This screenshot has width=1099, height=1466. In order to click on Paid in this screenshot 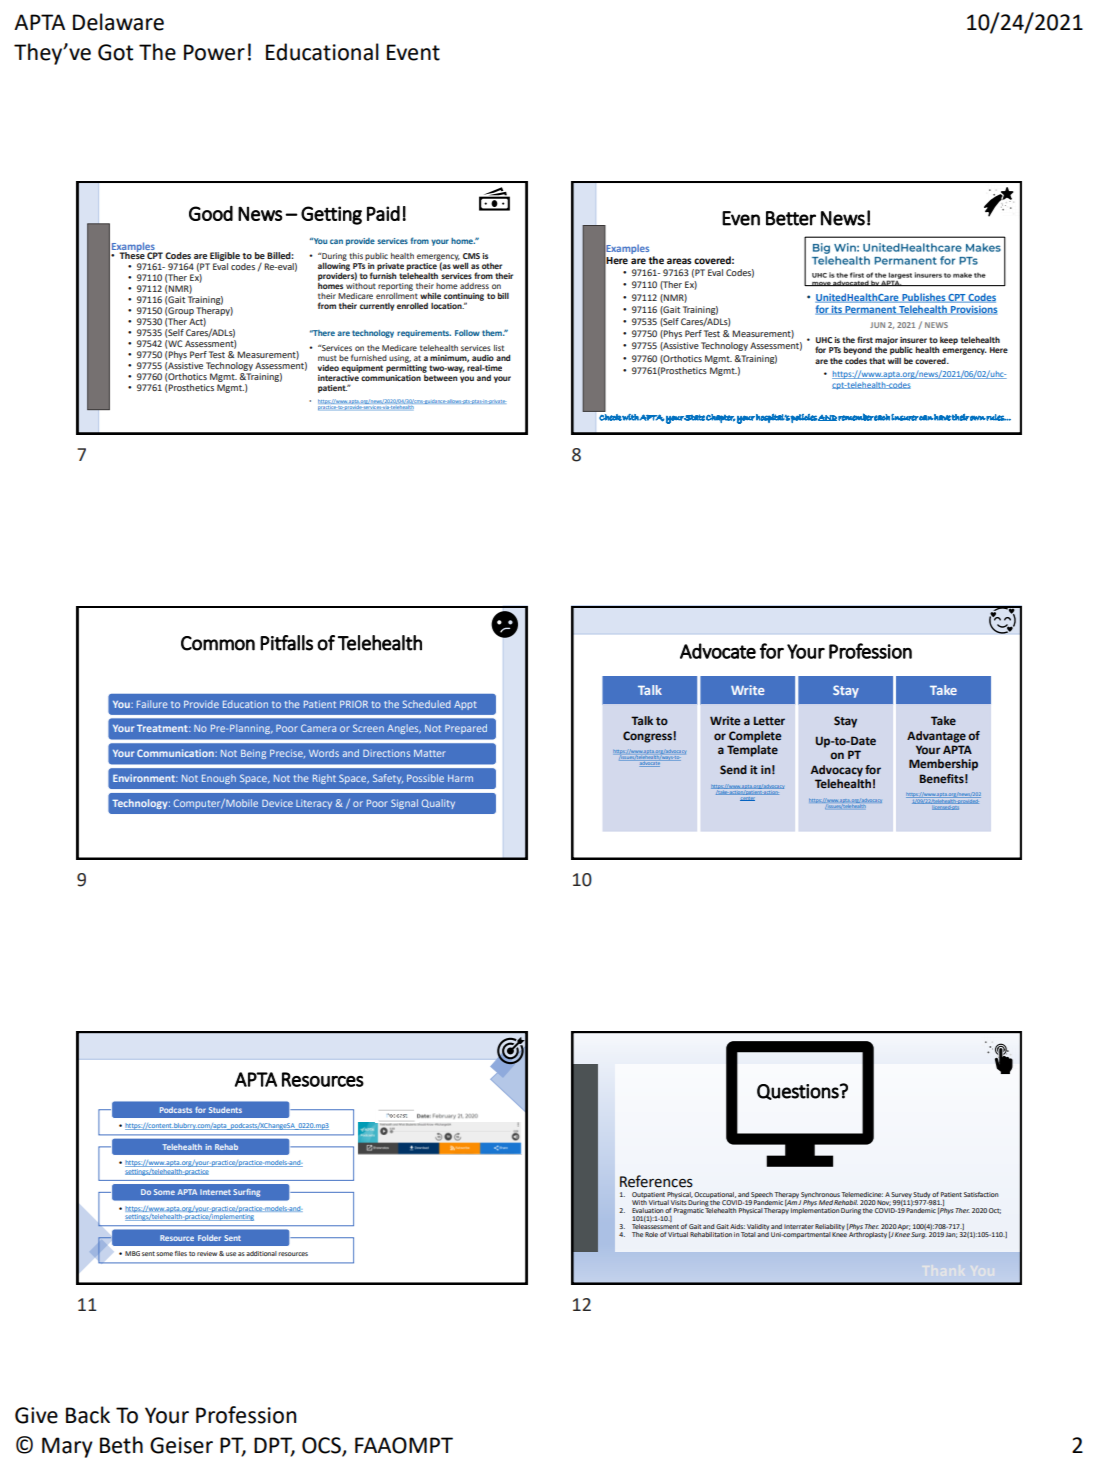, I will do `click(383, 213)`.
